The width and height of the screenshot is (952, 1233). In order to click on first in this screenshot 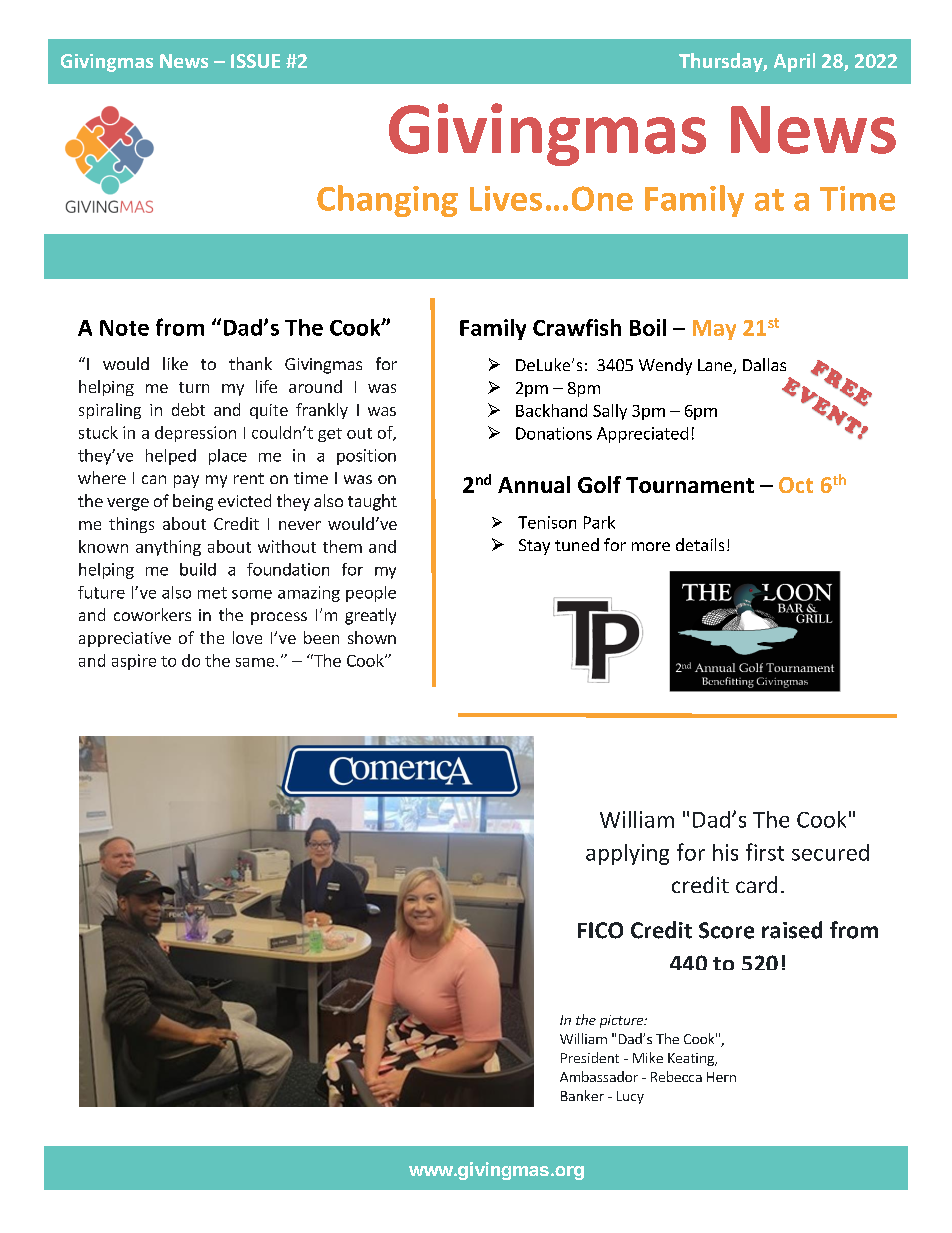, I will do `click(765, 852)`.
